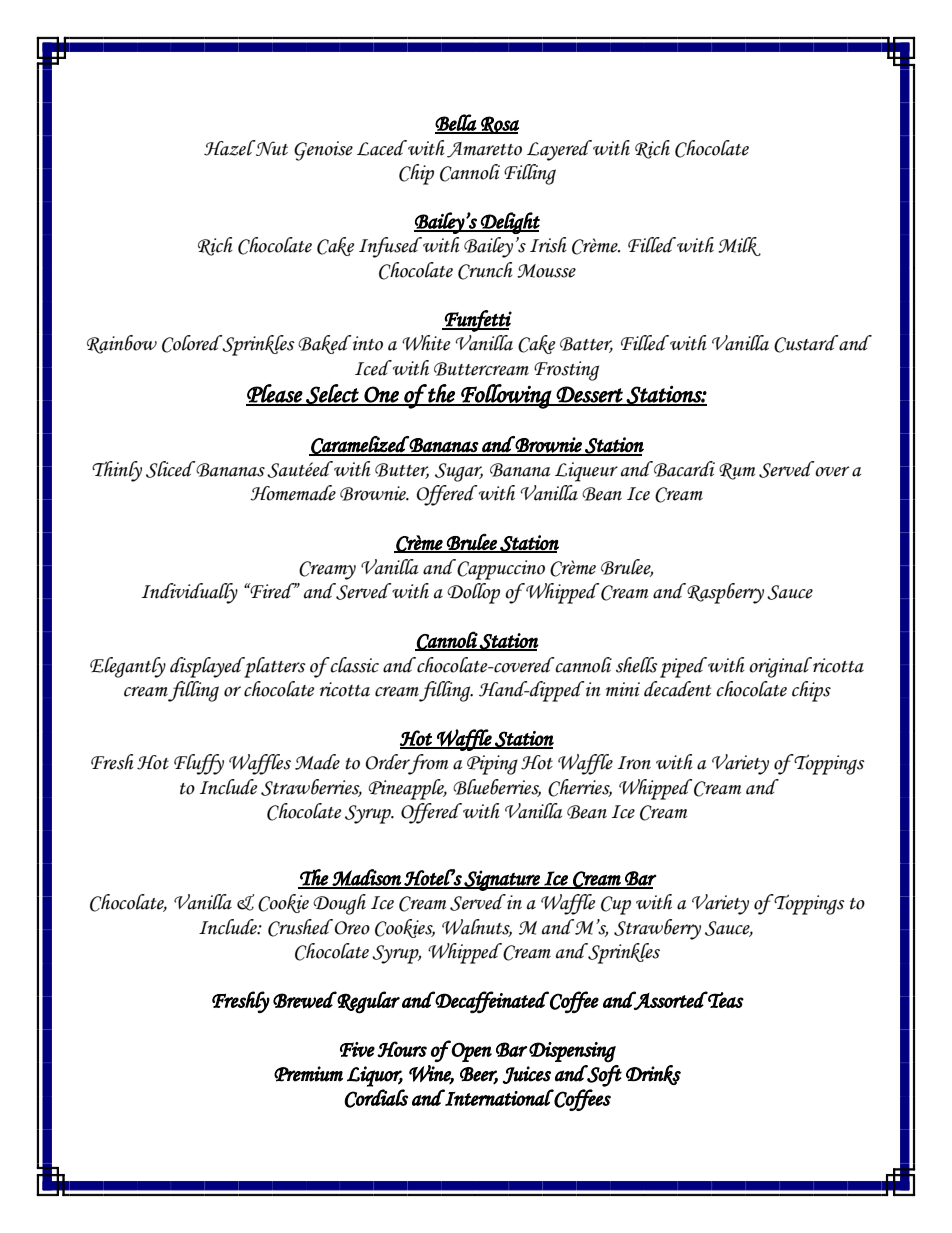 This screenshot has width=952, height=1233. What do you see at coordinates (586, 345) in the screenshot?
I see `Batter` at bounding box center [586, 345].
